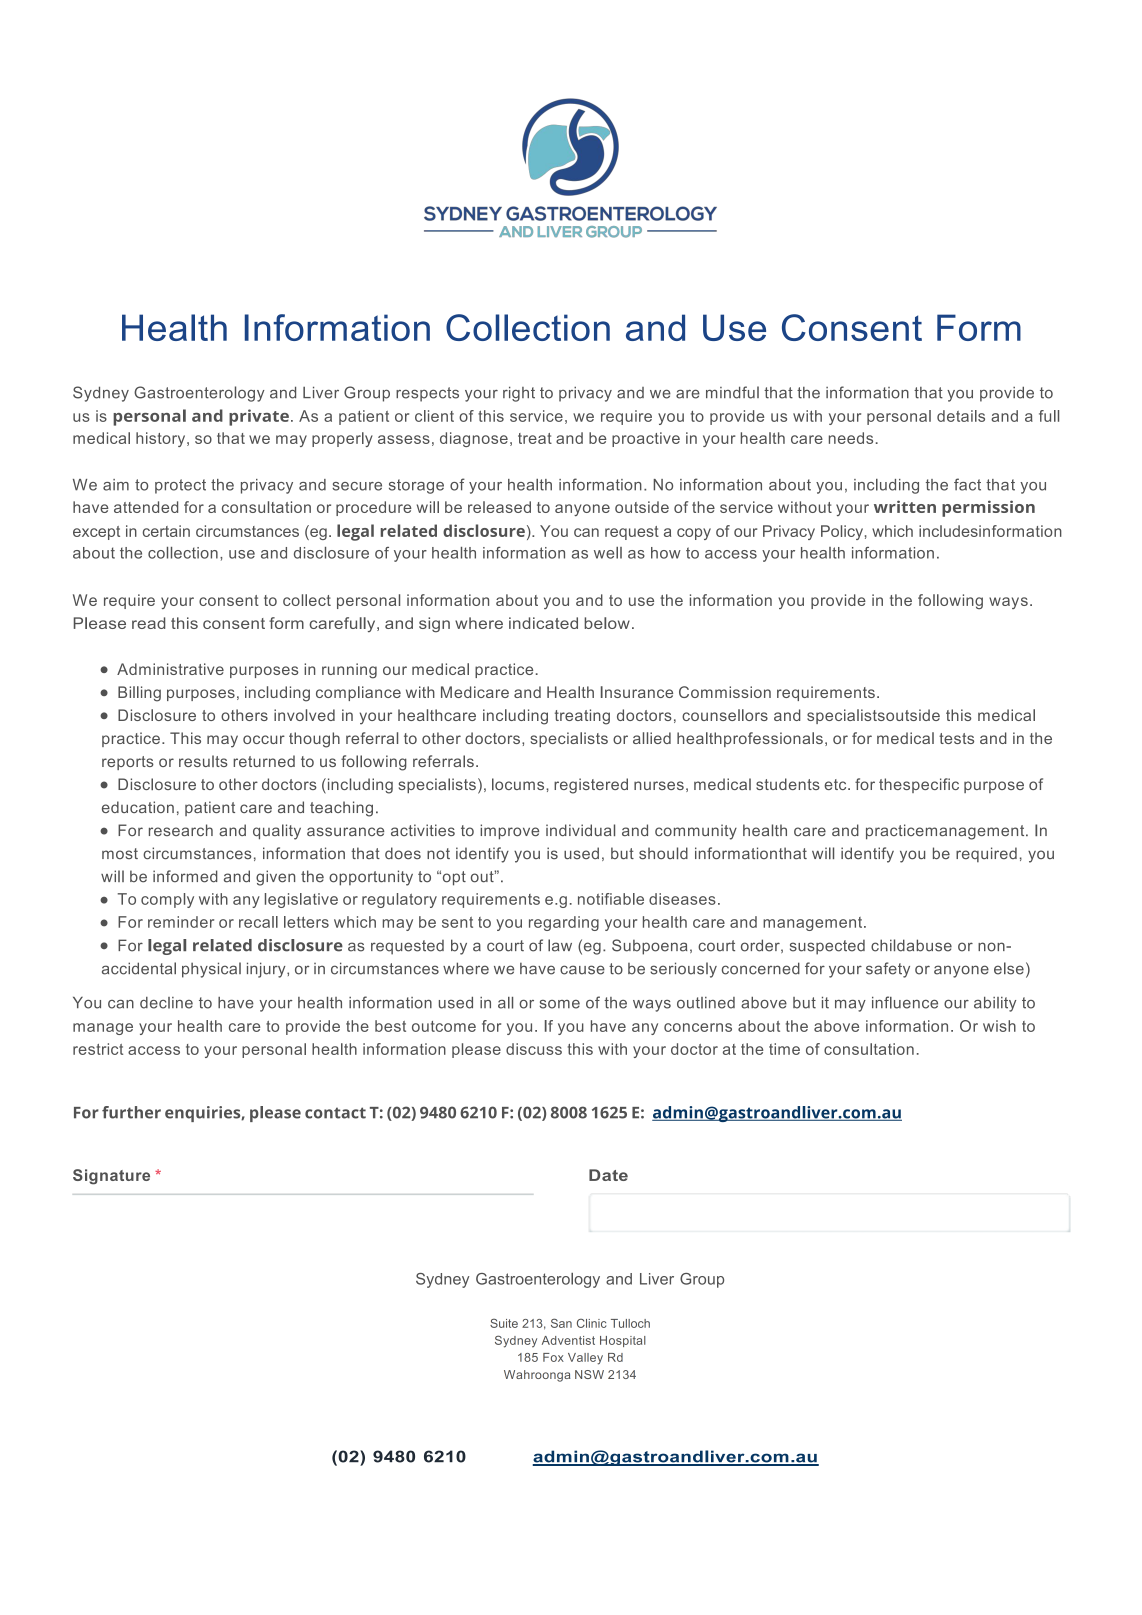 This screenshot has height=1615, width=1142. I want to click on Suite, so click(504, 1323).
